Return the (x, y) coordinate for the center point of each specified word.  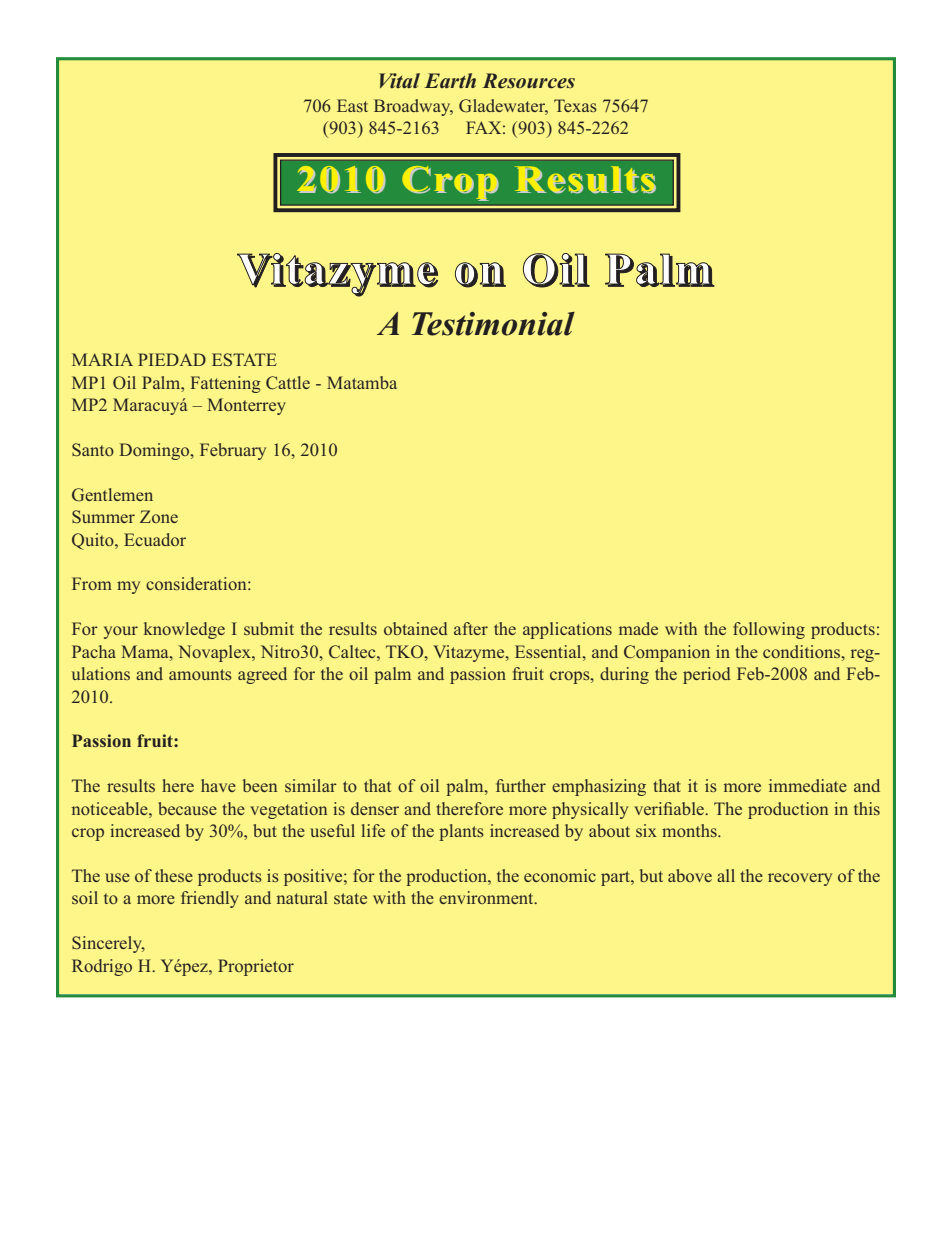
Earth (450, 80)
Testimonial (493, 324)
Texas (575, 105)
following (769, 630)
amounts (200, 674)
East (352, 105)
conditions (803, 651)
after (471, 628)
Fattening (225, 384)
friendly (210, 899)
